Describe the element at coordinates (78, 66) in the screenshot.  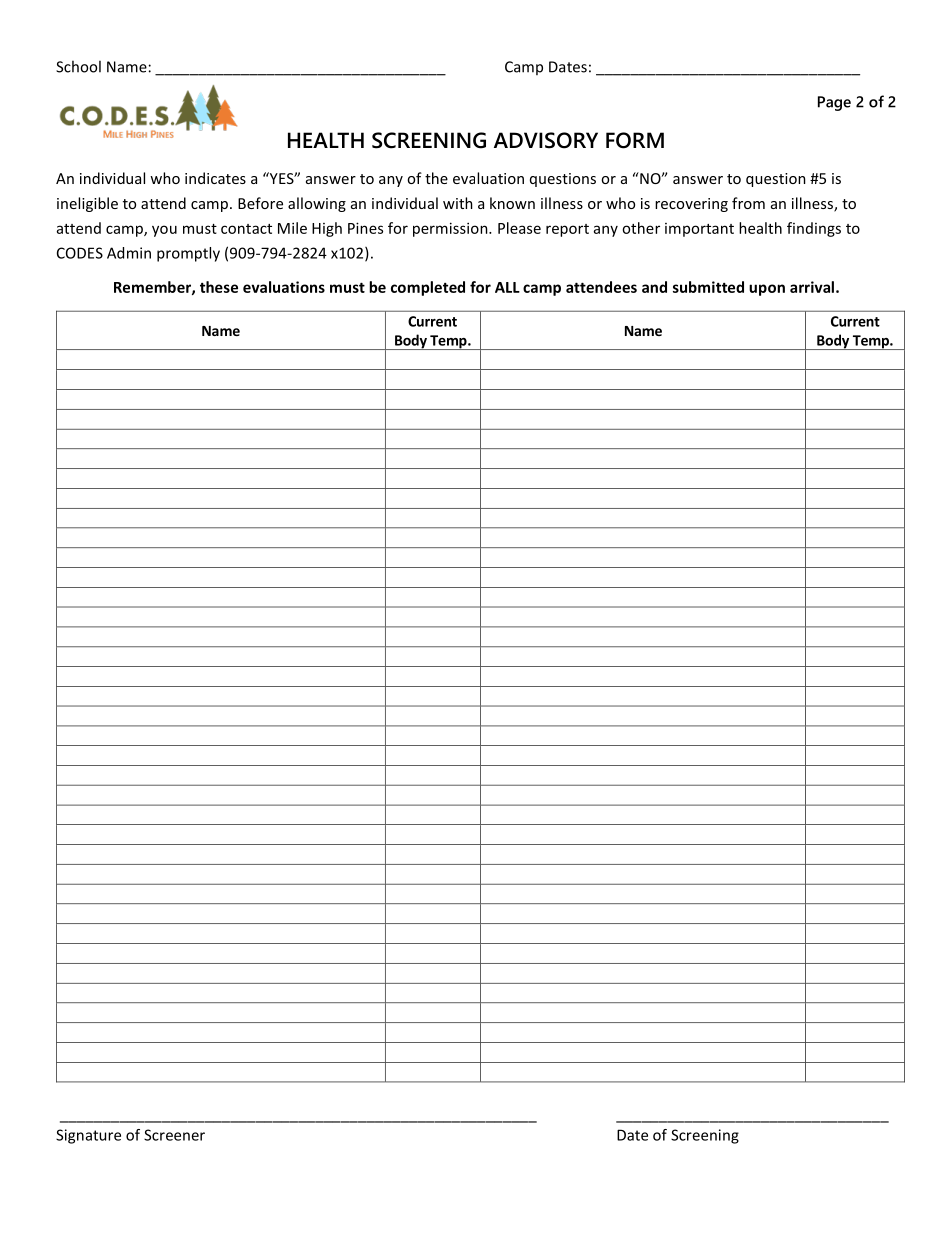
I see `School` at that location.
